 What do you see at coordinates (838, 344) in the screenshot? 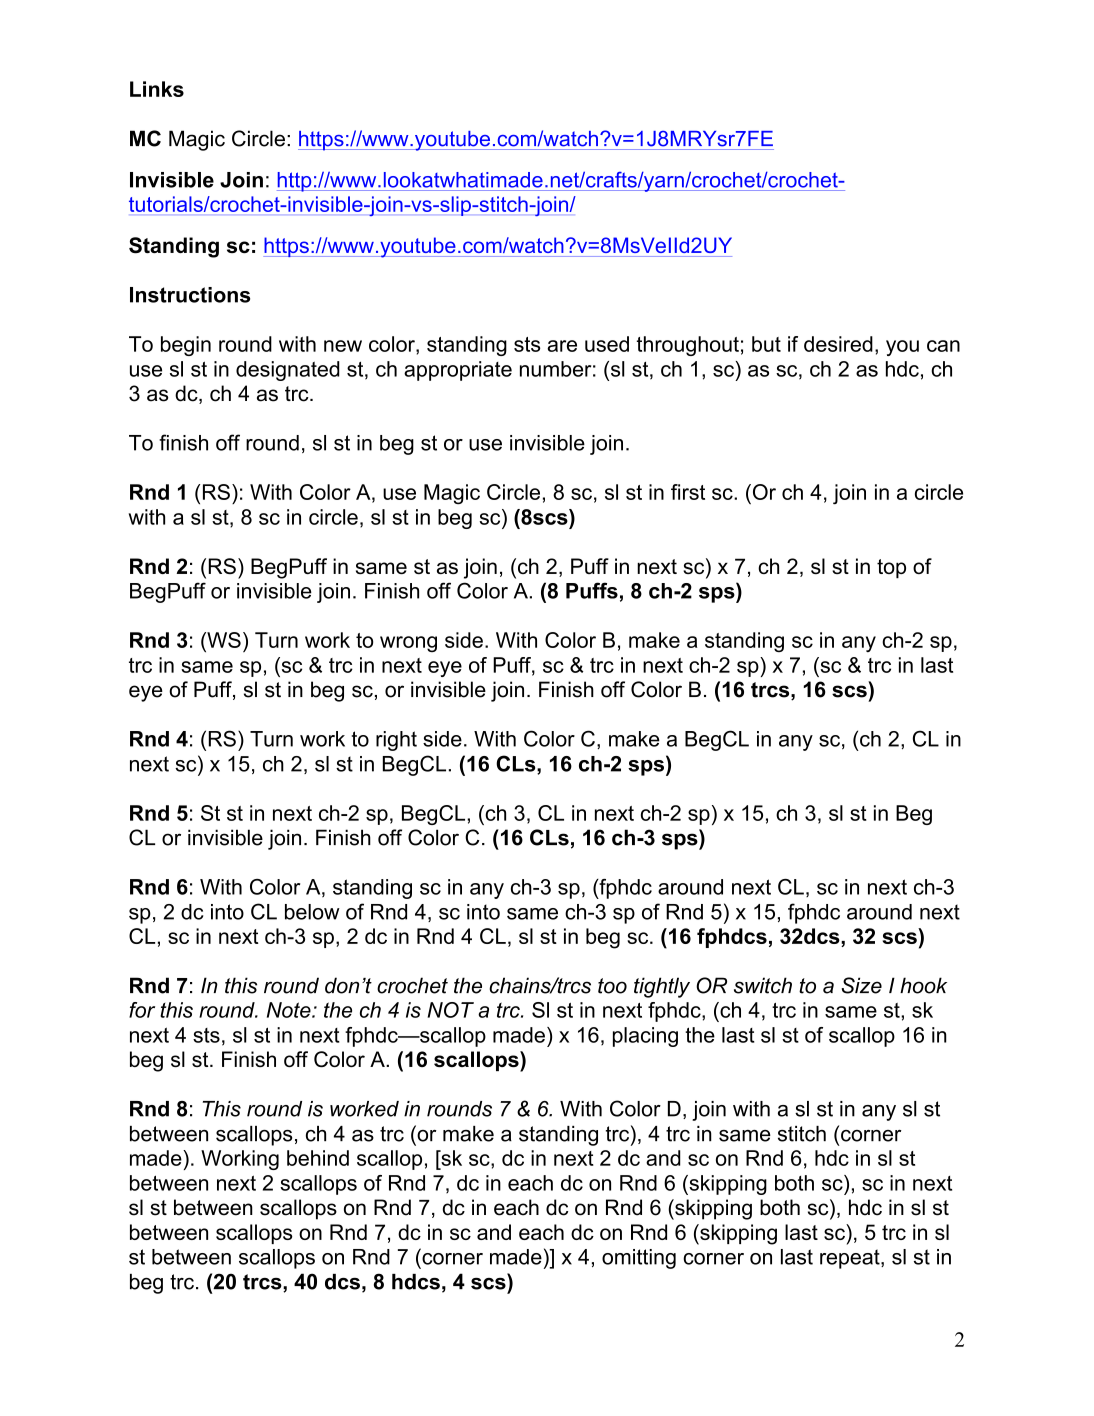
I see `desired` at bounding box center [838, 344].
